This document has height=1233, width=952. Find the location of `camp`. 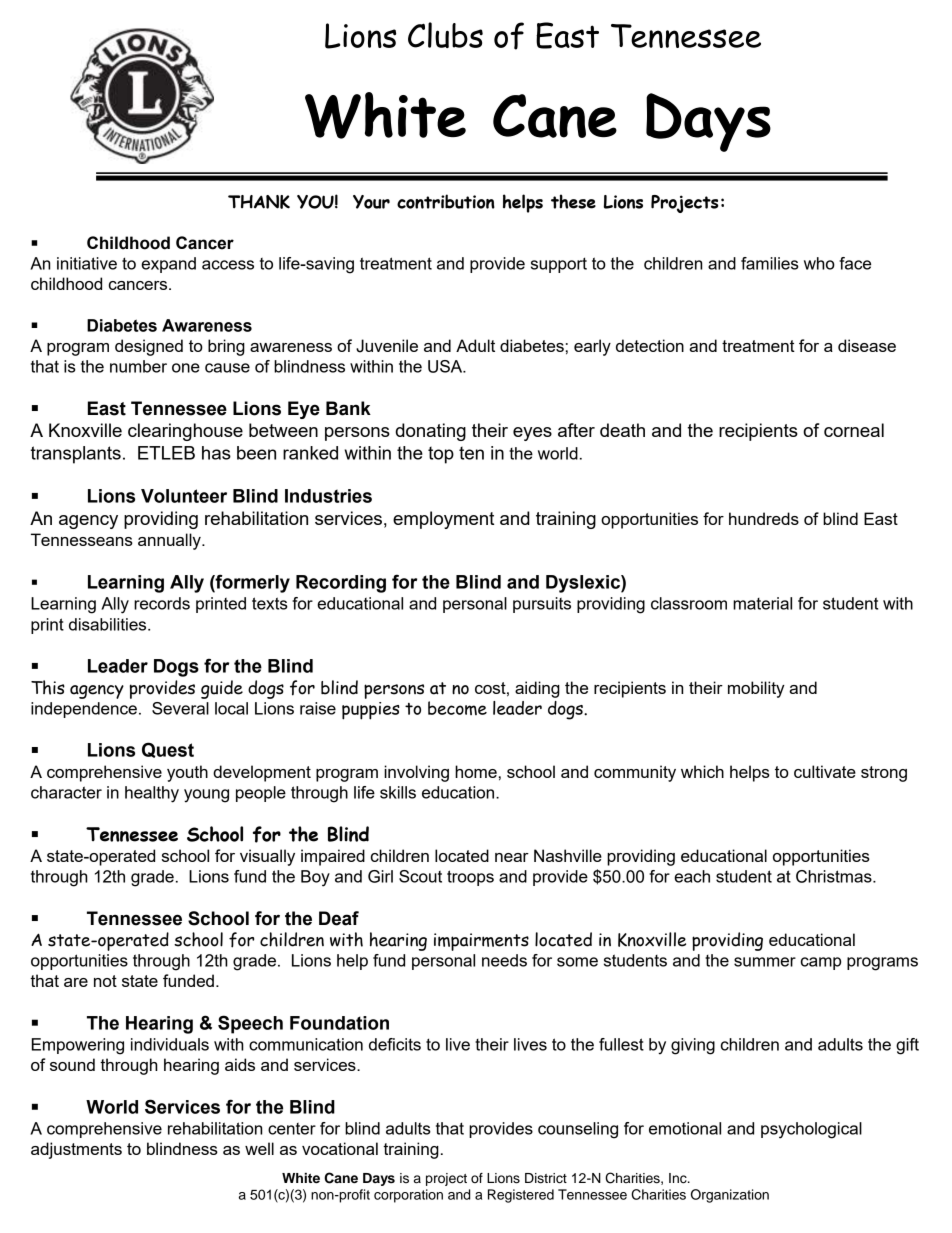

camp is located at coordinates (821, 963).
